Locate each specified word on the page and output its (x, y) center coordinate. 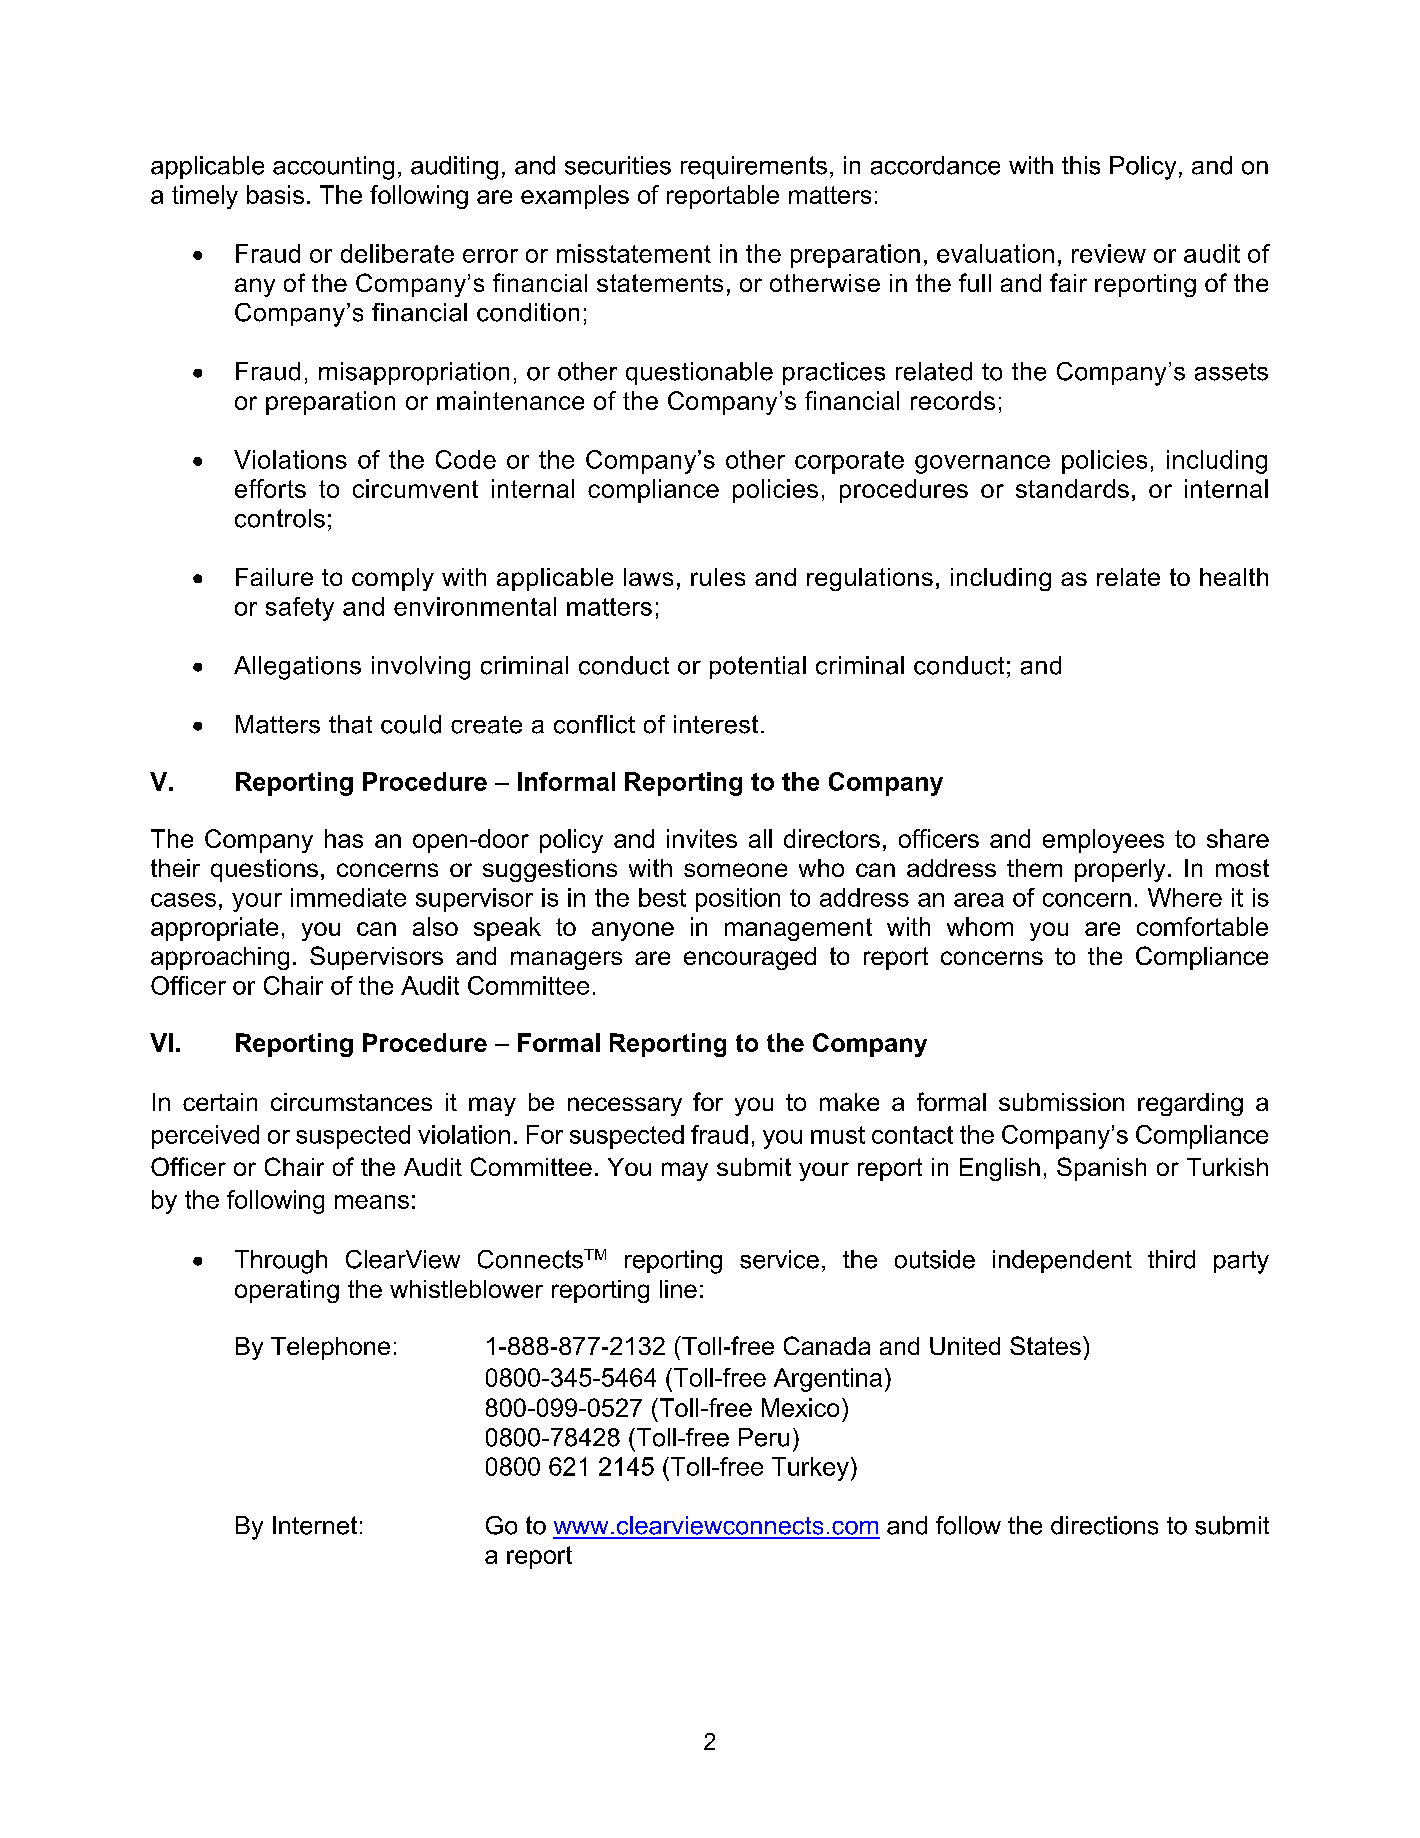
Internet (315, 1525)
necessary (625, 1106)
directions (1104, 1525)
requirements (754, 167)
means (372, 1202)
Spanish (1101, 1169)
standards (1072, 488)
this (1081, 165)
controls (280, 518)
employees (1103, 841)
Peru (764, 1437)
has (344, 838)
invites (702, 838)
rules (718, 577)
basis (275, 194)
